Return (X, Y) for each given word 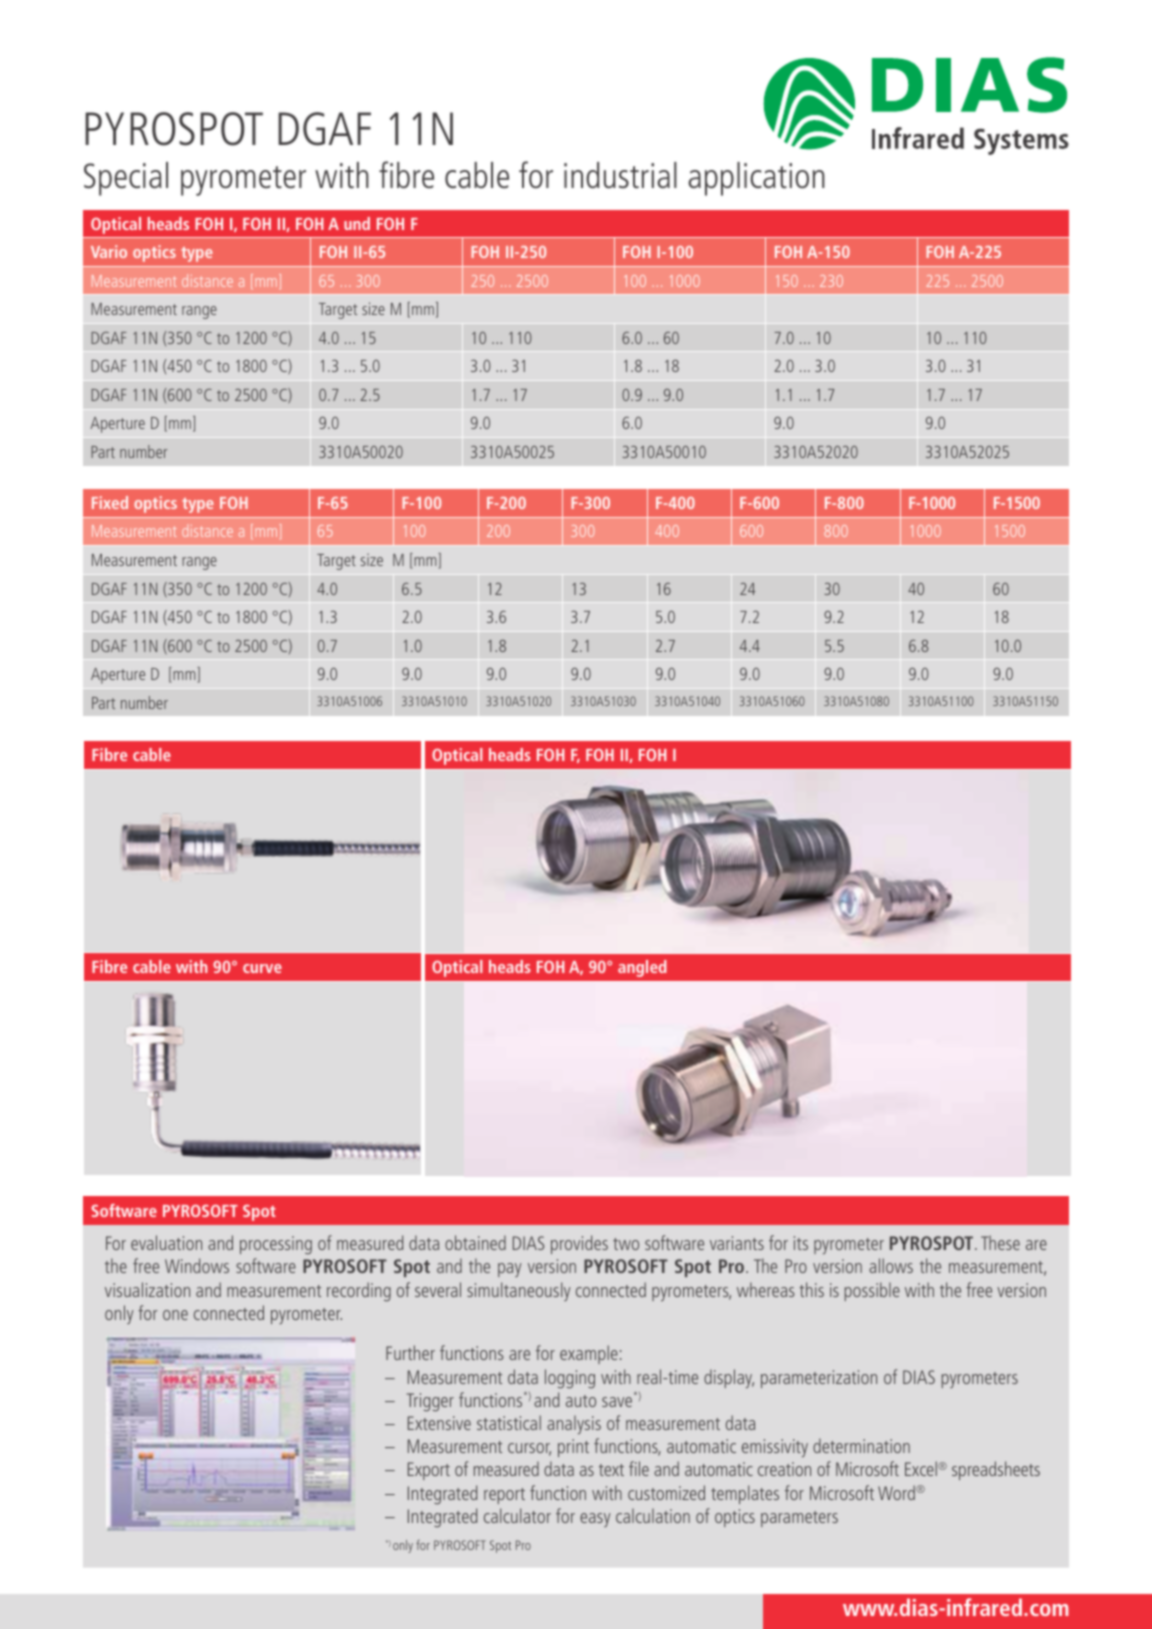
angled (642, 968)
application (756, 179)
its (801, 1243)
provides (579, 1244)
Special (126, 179)
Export (429, 1471)
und (357, 223)
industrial (620, 175)
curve (262, 968)
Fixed (110, 502)
